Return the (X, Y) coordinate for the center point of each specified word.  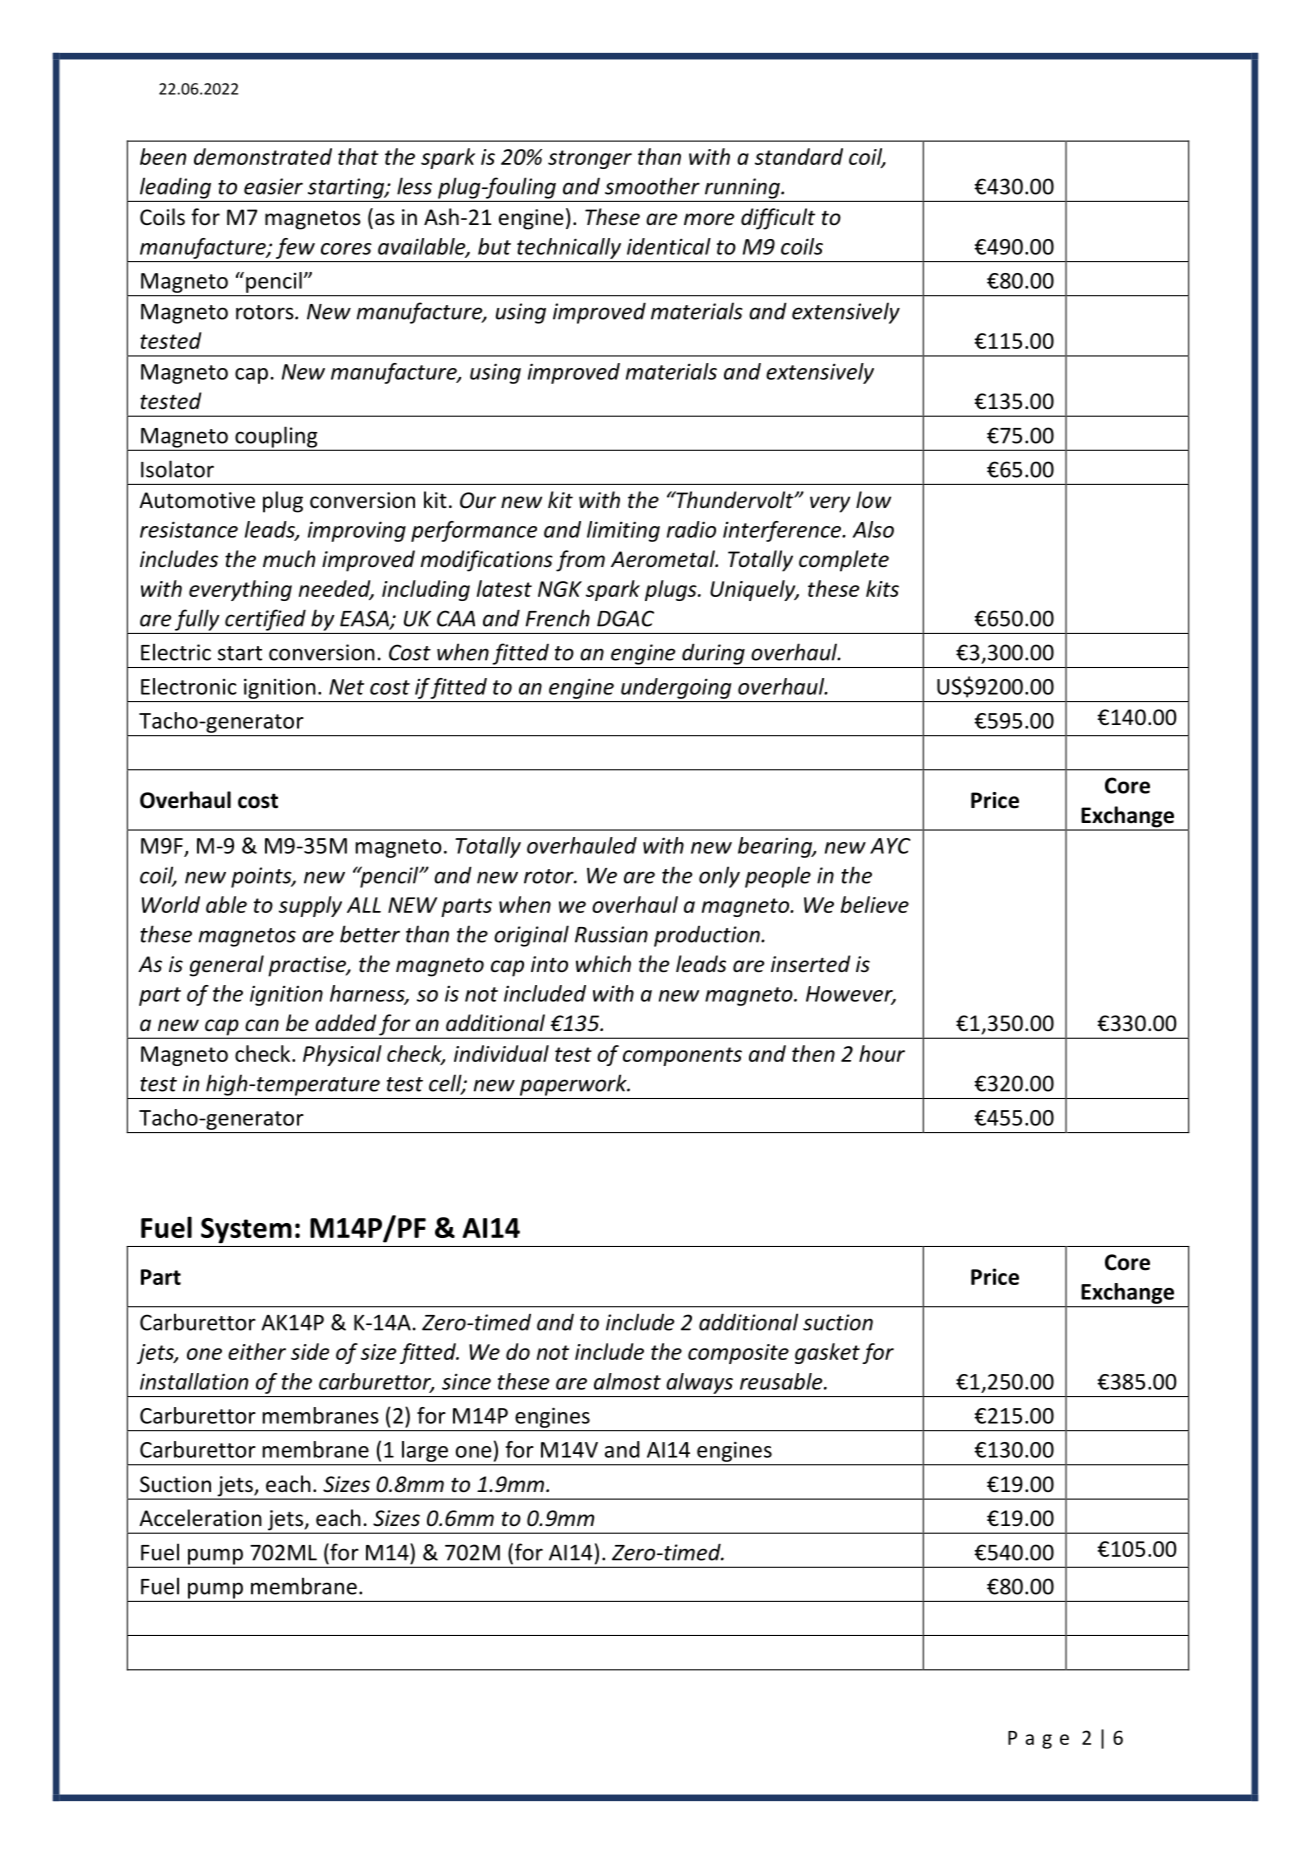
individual (501, 1053)
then (813, 1053)
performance (474, 531)
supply (310, 906)
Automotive (197, 500)
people (778, 877)
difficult (778, 219)
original (531, 936)
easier (273, 186)
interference (783, 531)
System (246, 1231)
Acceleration (200, 1518)
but (494, 246)
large (425, 1451)
